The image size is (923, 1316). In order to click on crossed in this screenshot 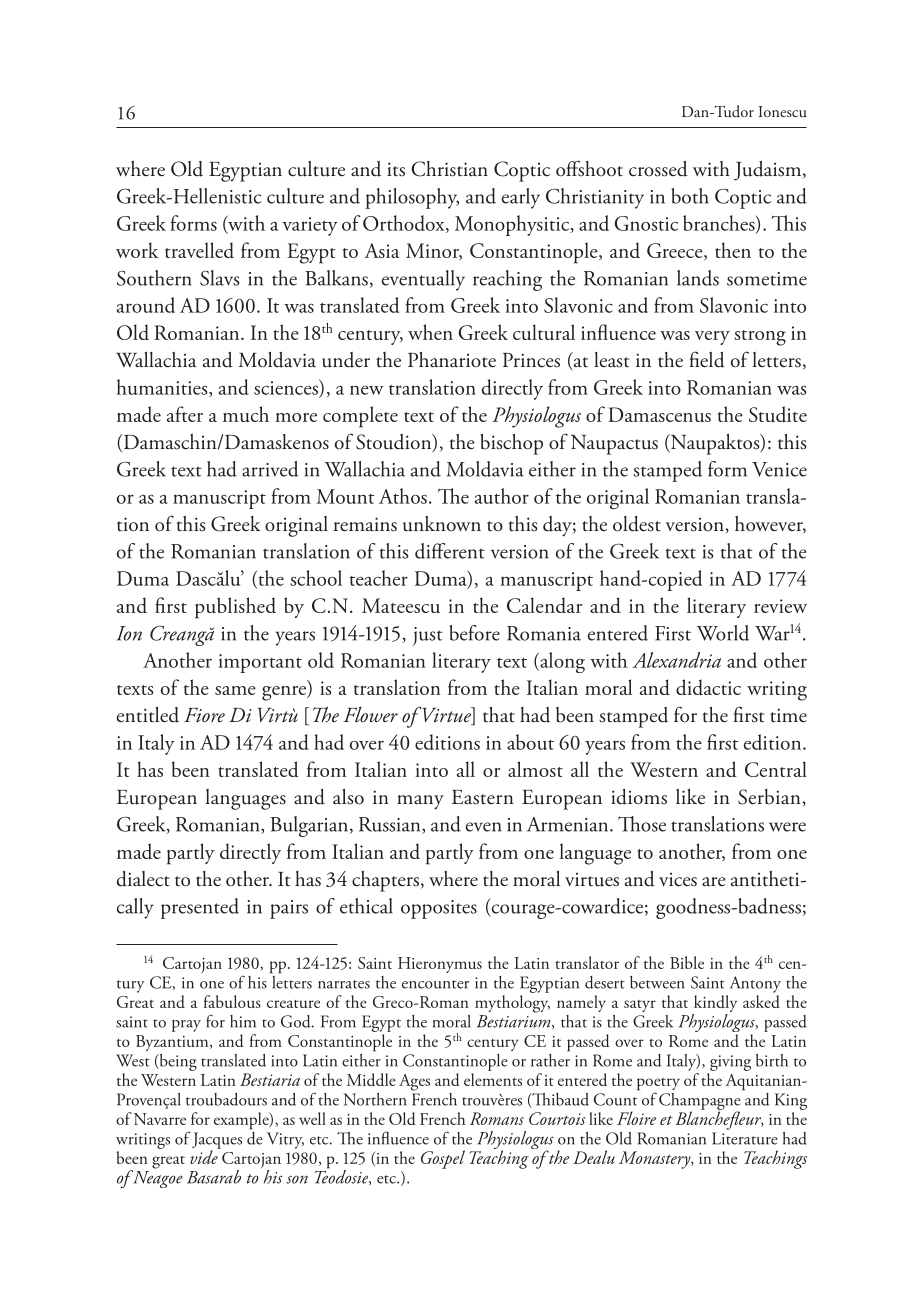, I will do `click(658, 169)`.
